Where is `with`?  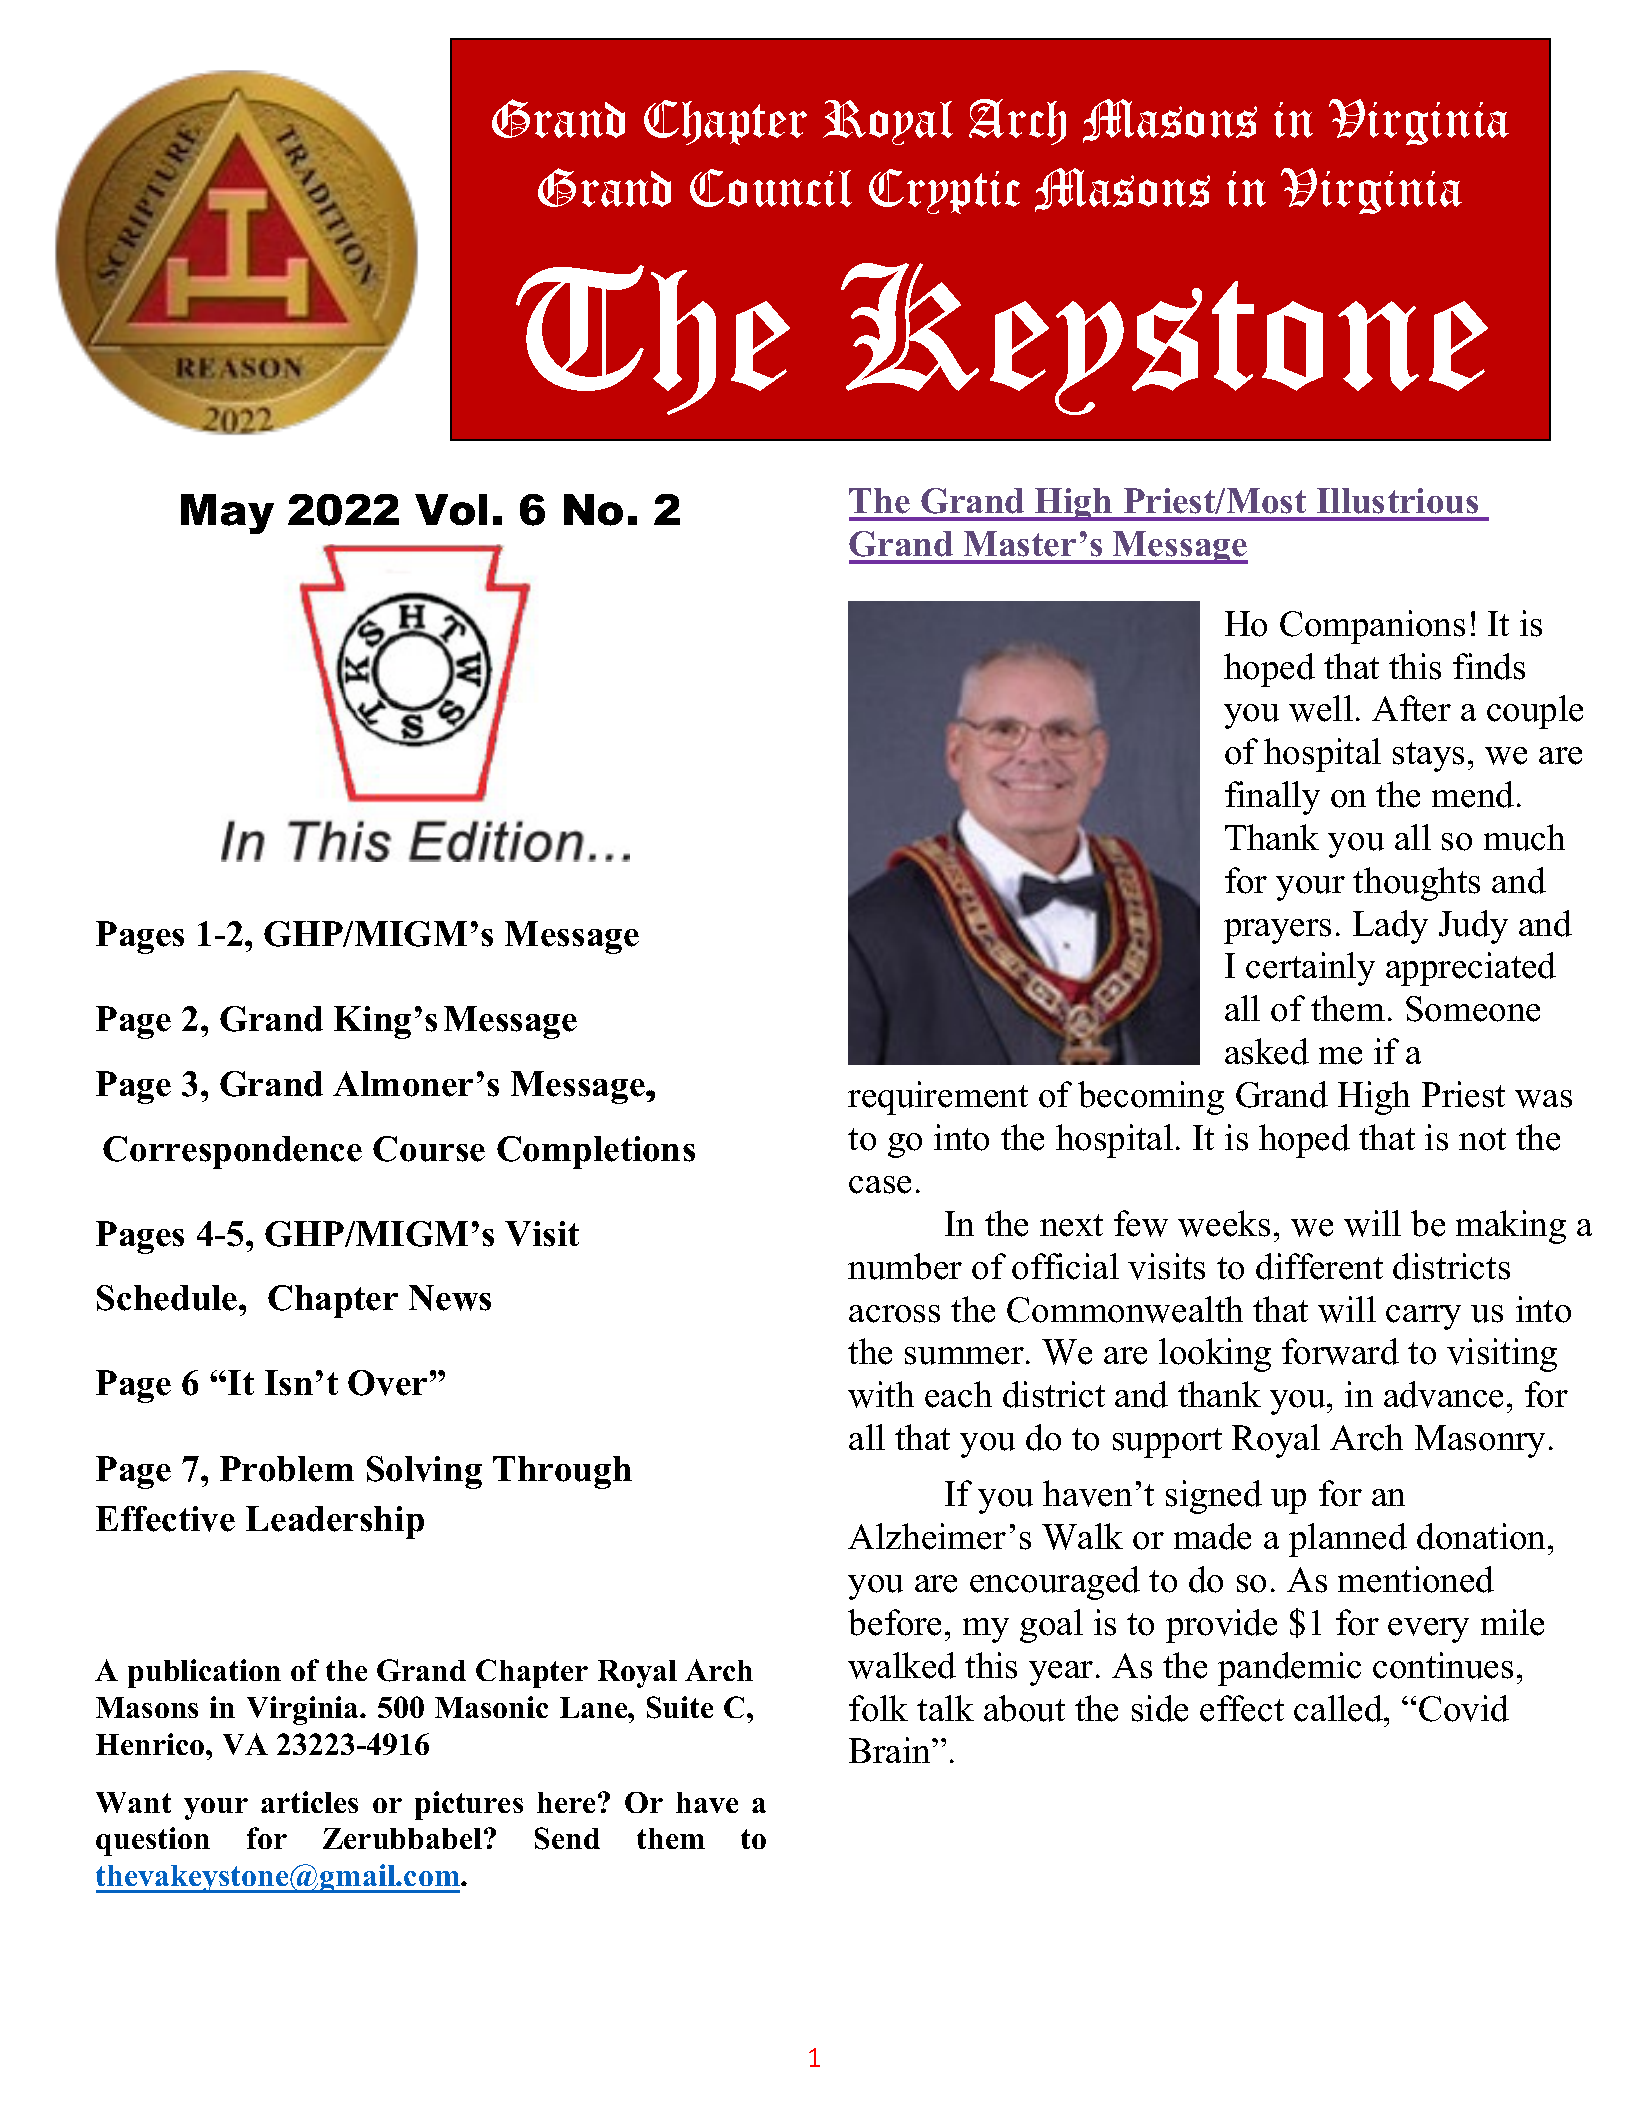
with is located at coordinates (881, 1394).
